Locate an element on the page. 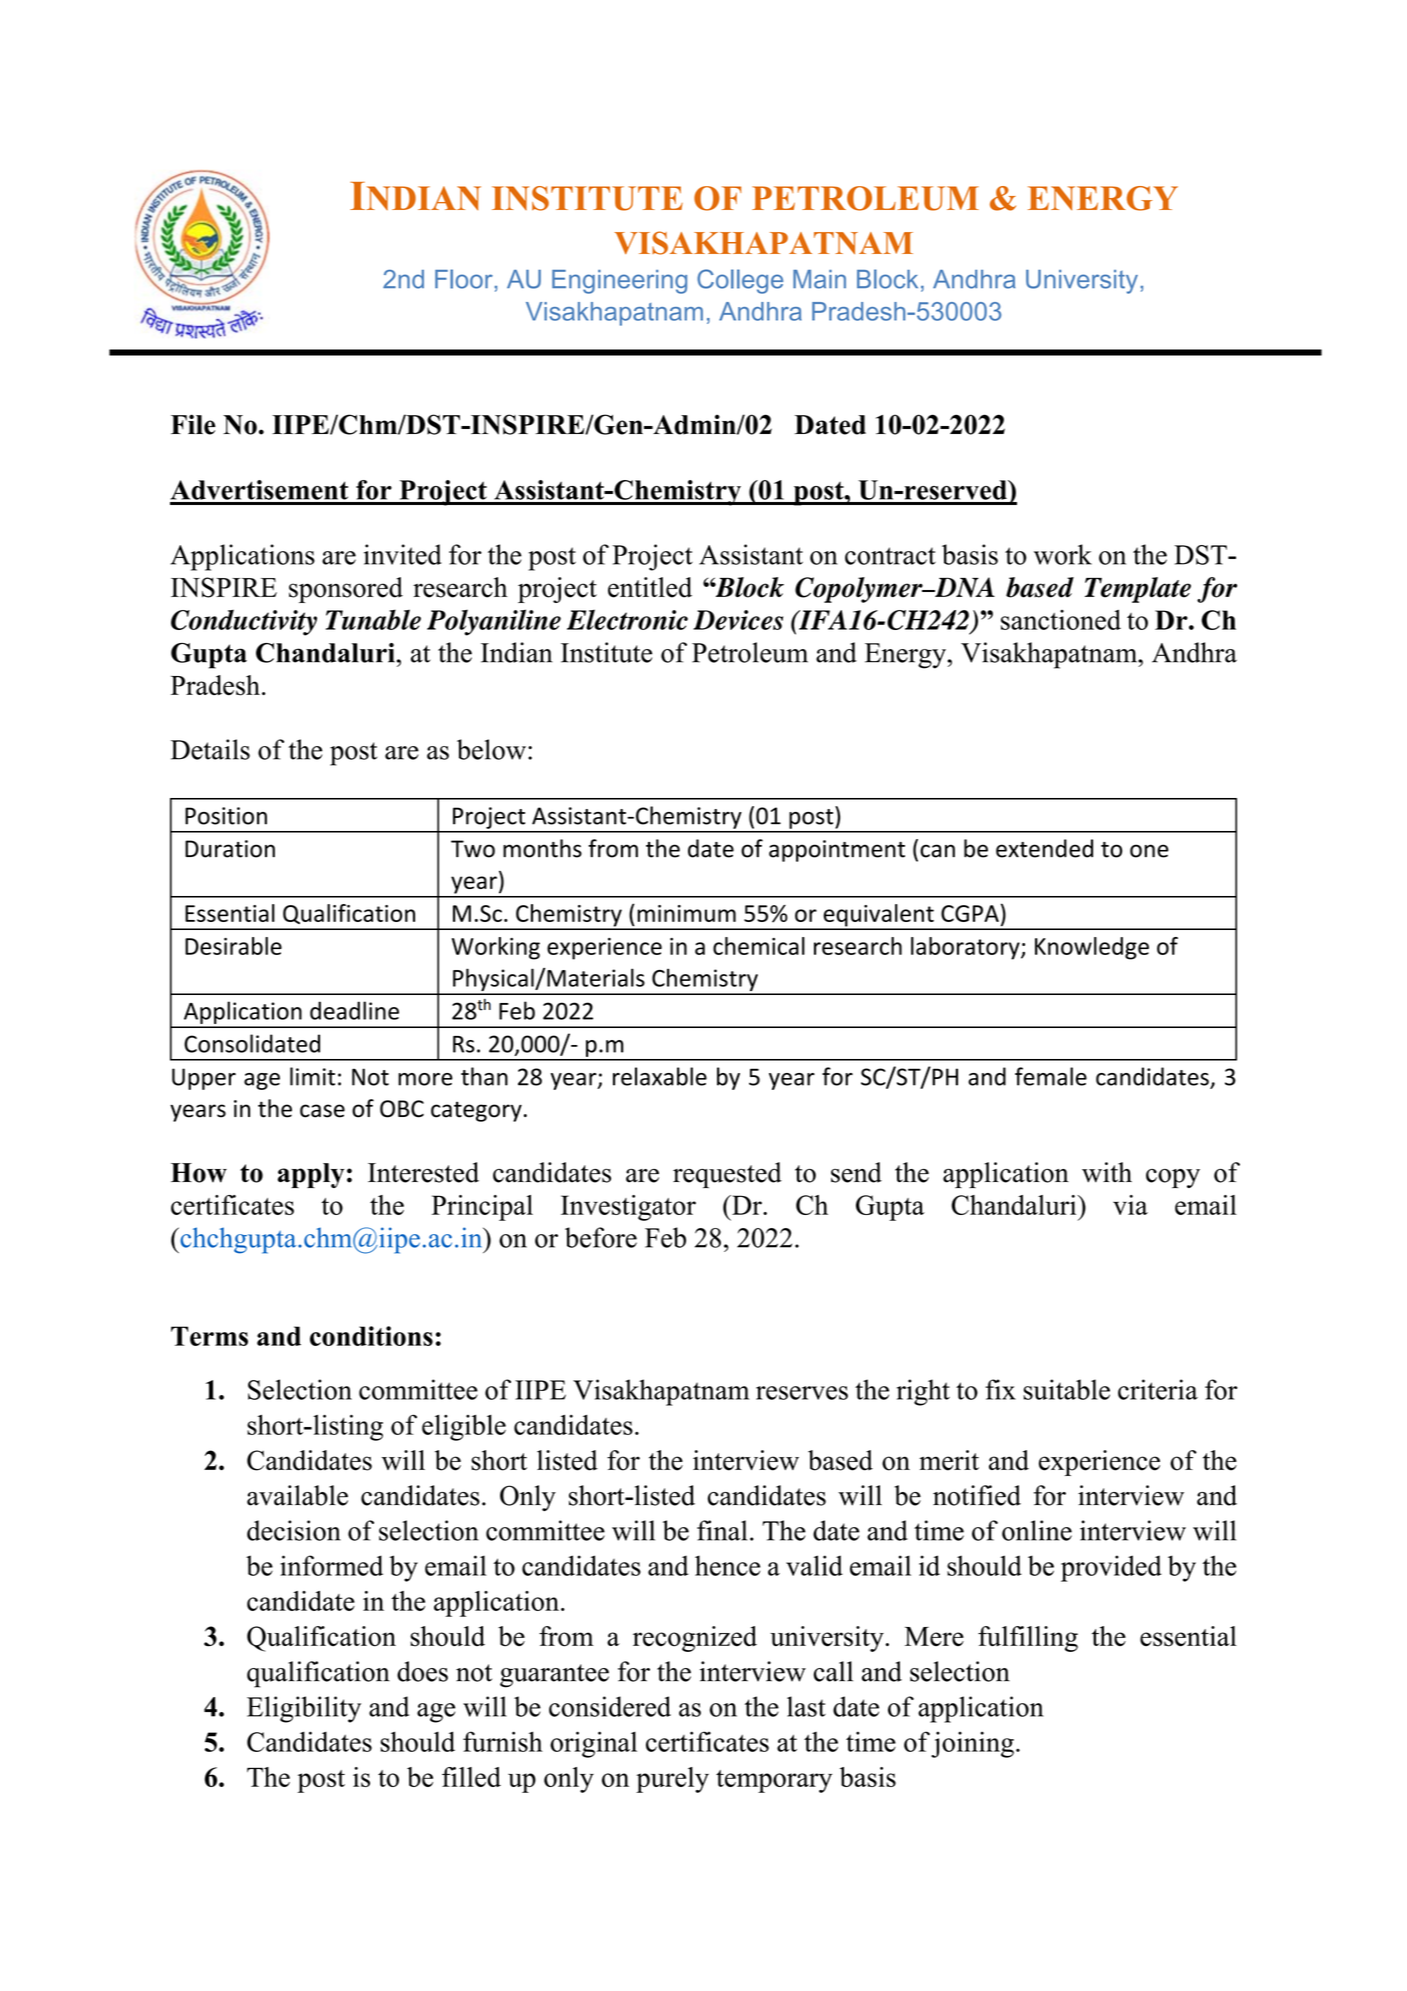  female is located at coordinates (1051, 1076).
